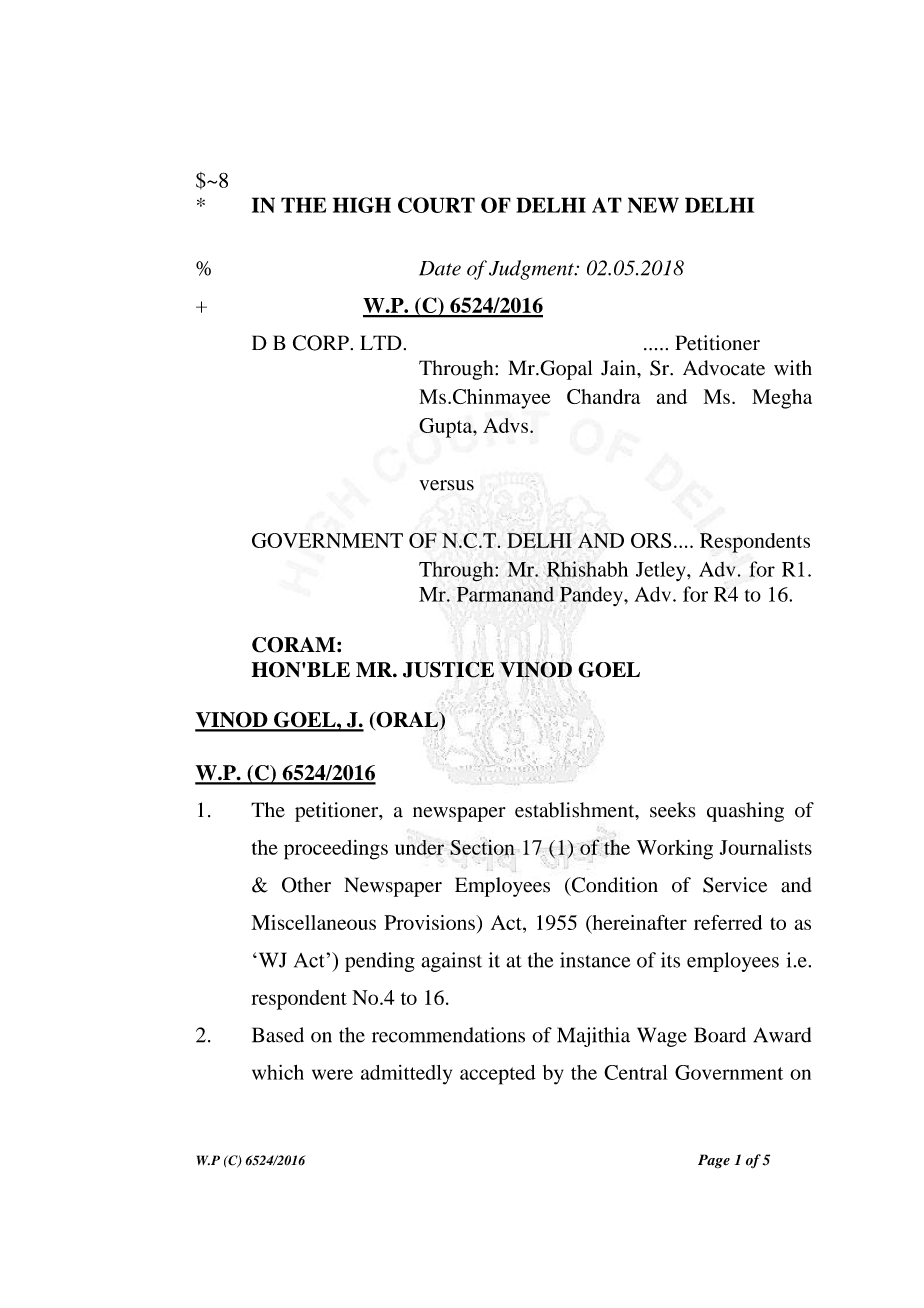 The width and height of the screenshot is (924, 1308). Describe the element at coordinates (532, 270) in the screenshot. I see `Judgment` at that location.
